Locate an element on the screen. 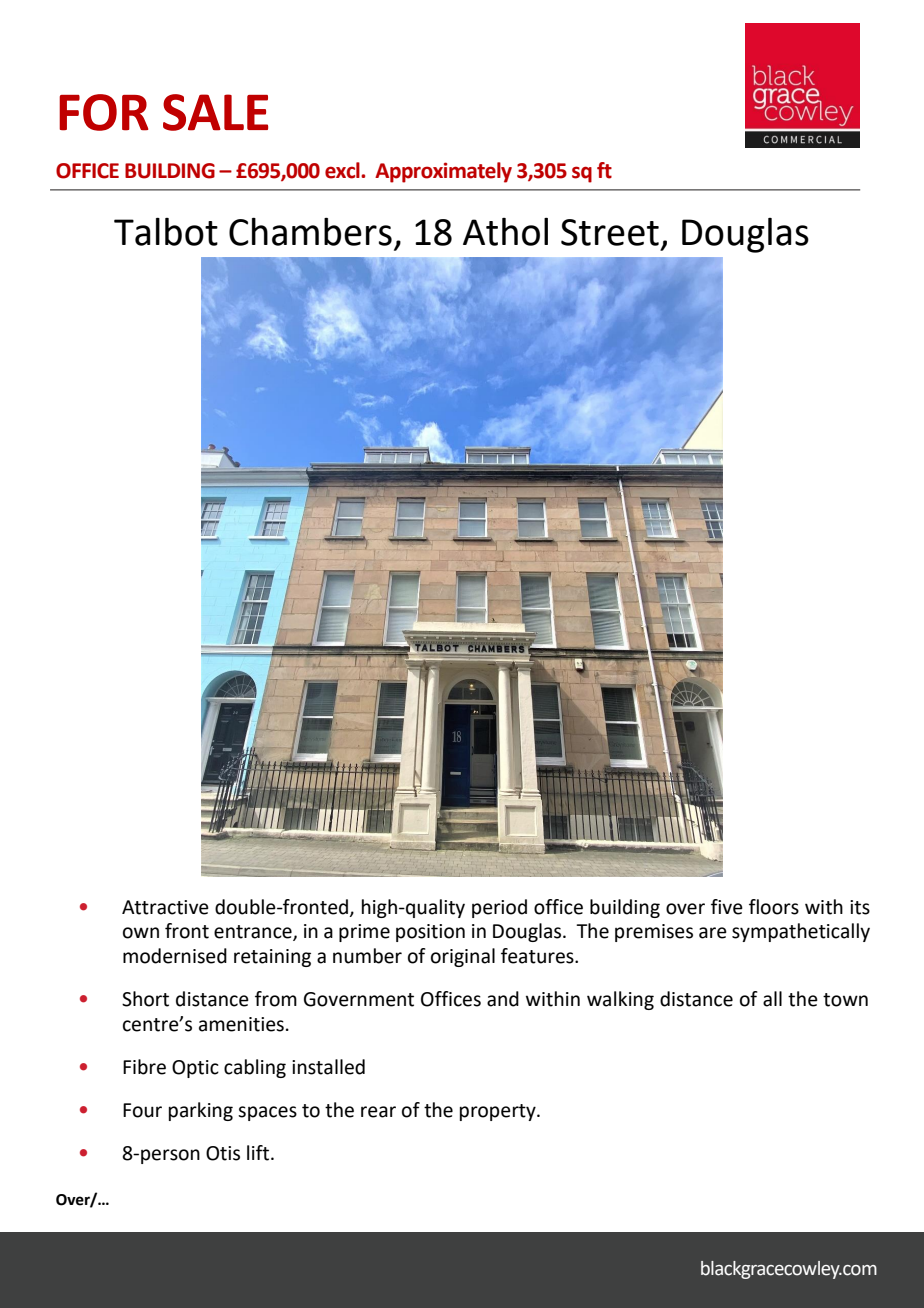  period is located at coordinates (499, 908).
